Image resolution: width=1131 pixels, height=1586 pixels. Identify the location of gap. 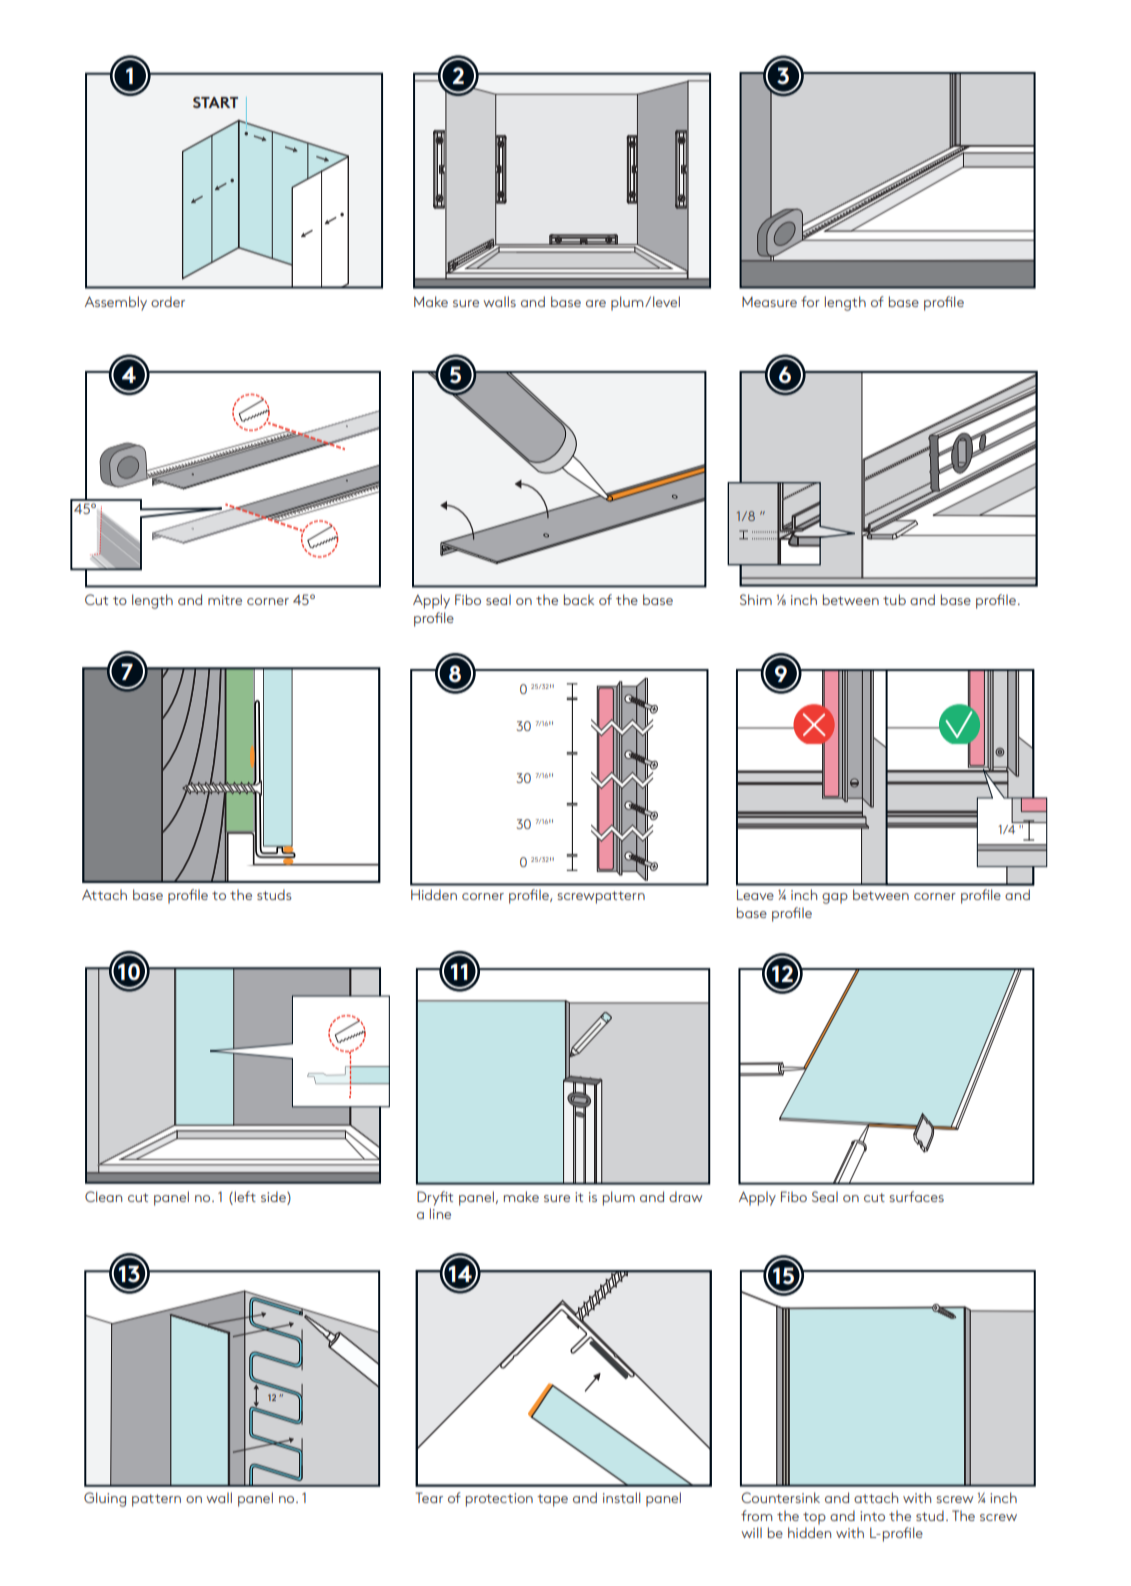
(835, 898).
